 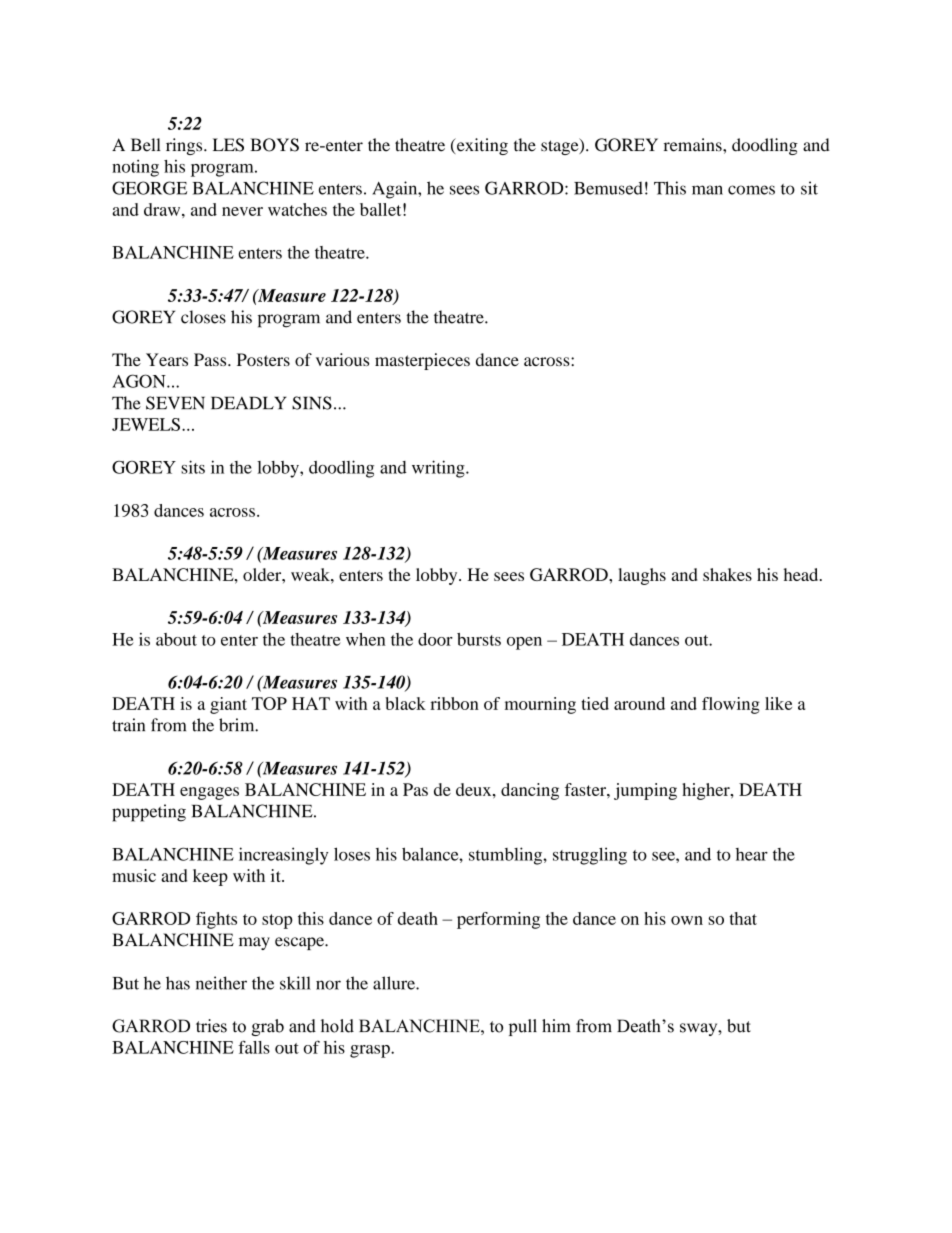 I want to click on man, so click(x=707, y=190).
